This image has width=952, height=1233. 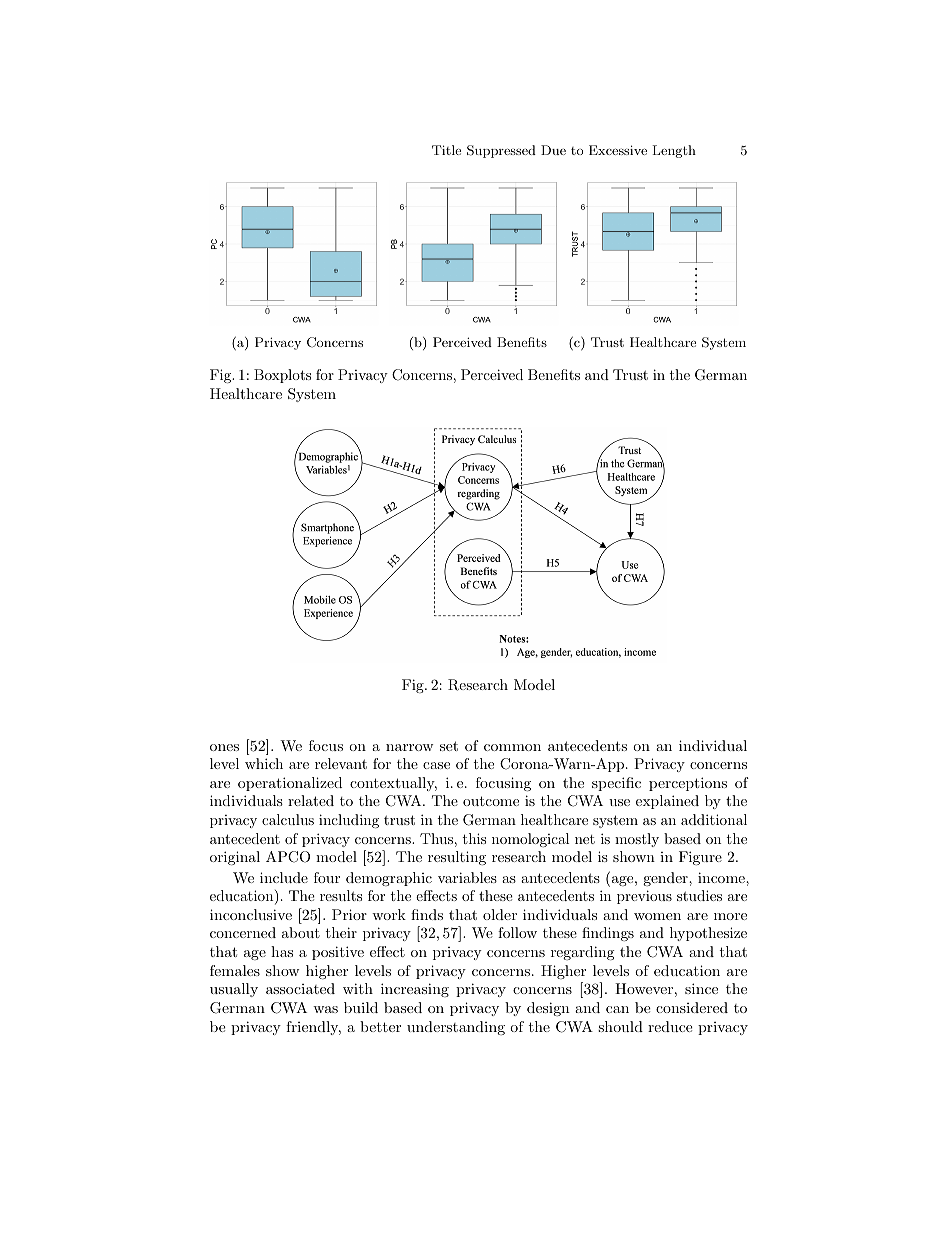 What do you see at coordinates (446, 150) in the image?
I see `Title` at bounding box center [446, 150].
